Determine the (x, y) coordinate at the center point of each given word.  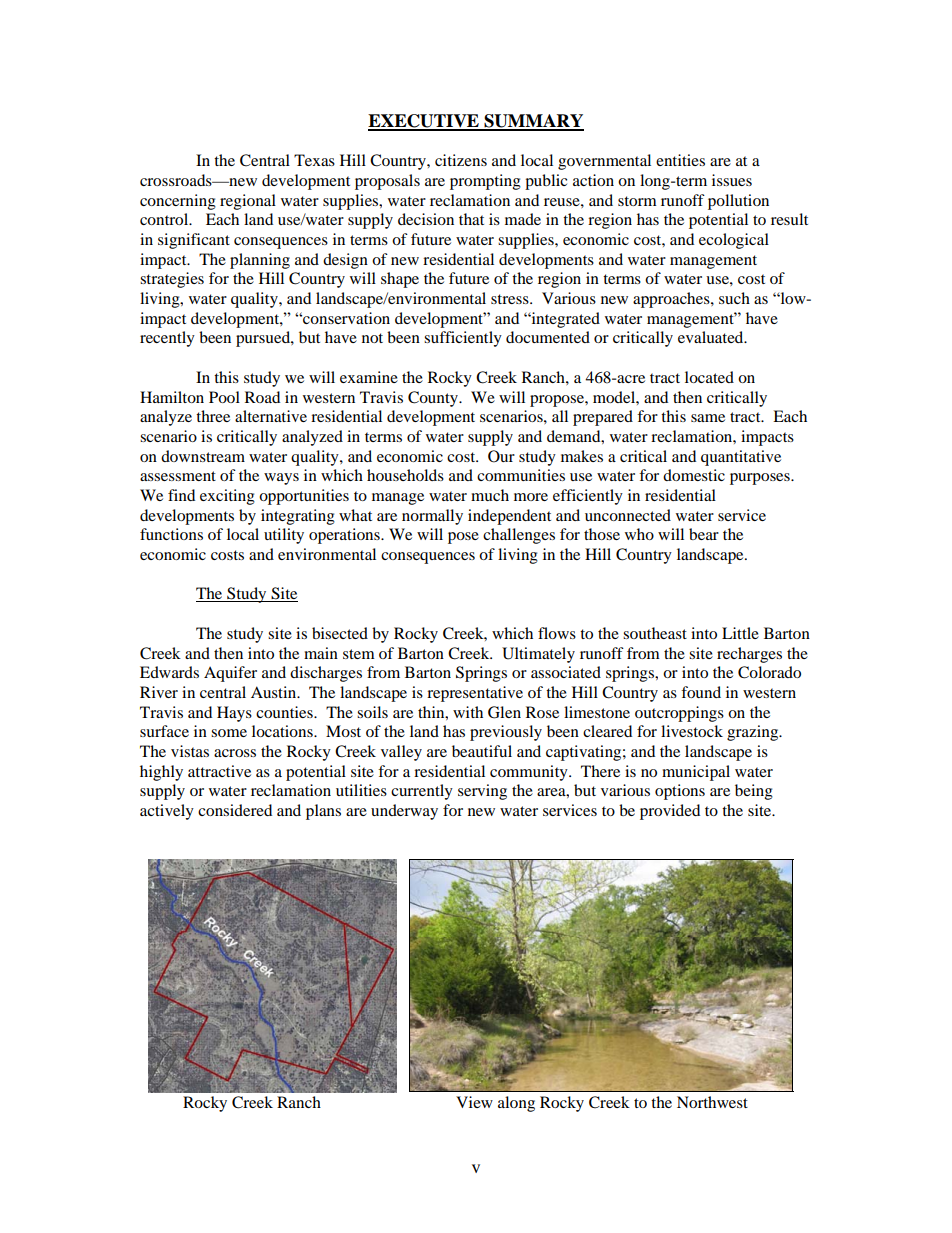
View (474, 1102)
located (709, 377)
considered (235, 810)
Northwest (712, 1102)
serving (482, 792)
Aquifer (230, 674)
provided (670, 812)
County (434, 399)
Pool (224, 397)
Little (740, 633)
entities (680, 160)
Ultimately (538, 655)
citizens (461, 160)
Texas (314, 160)
